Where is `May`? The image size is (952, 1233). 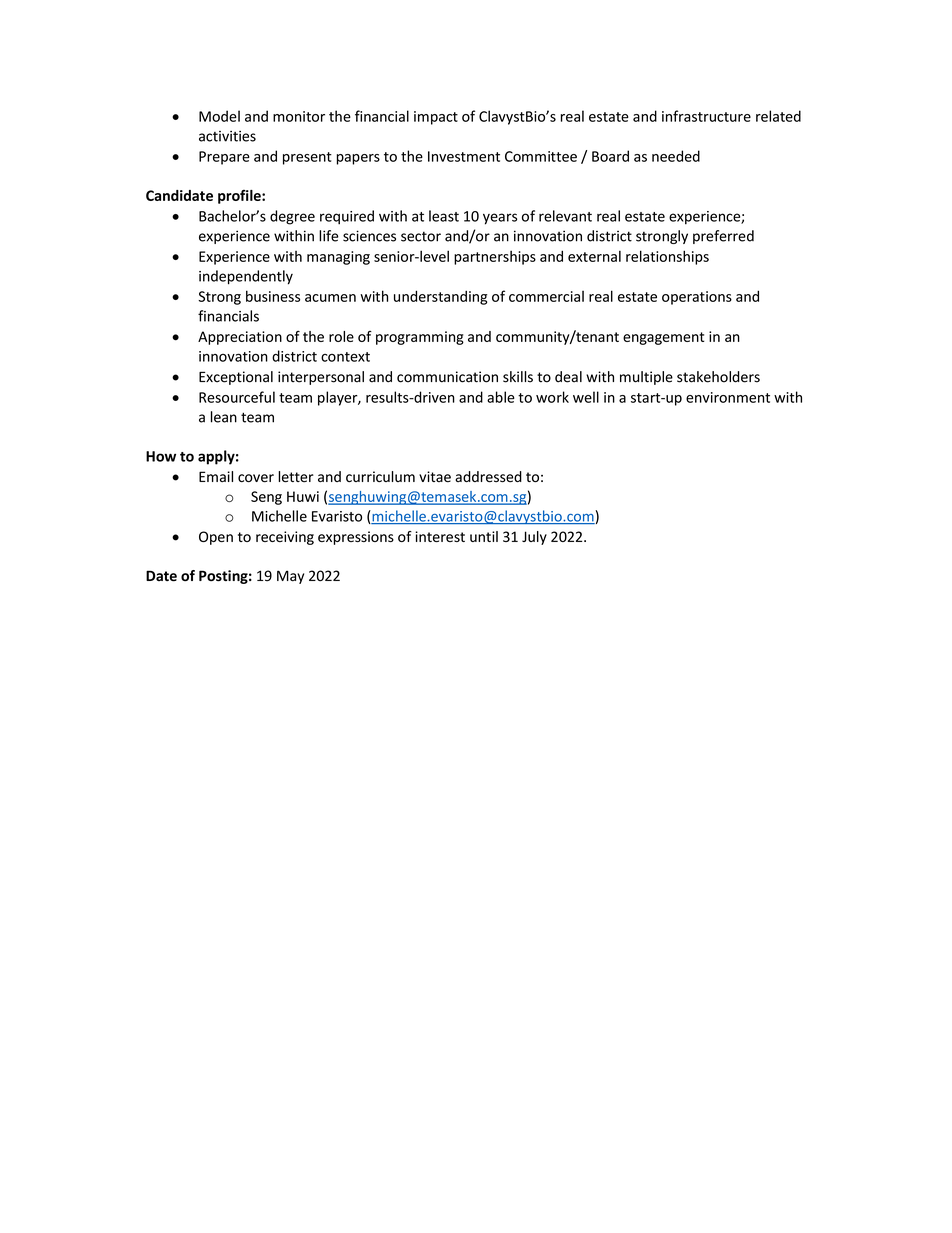 May is located at coordinates (290, 577).
